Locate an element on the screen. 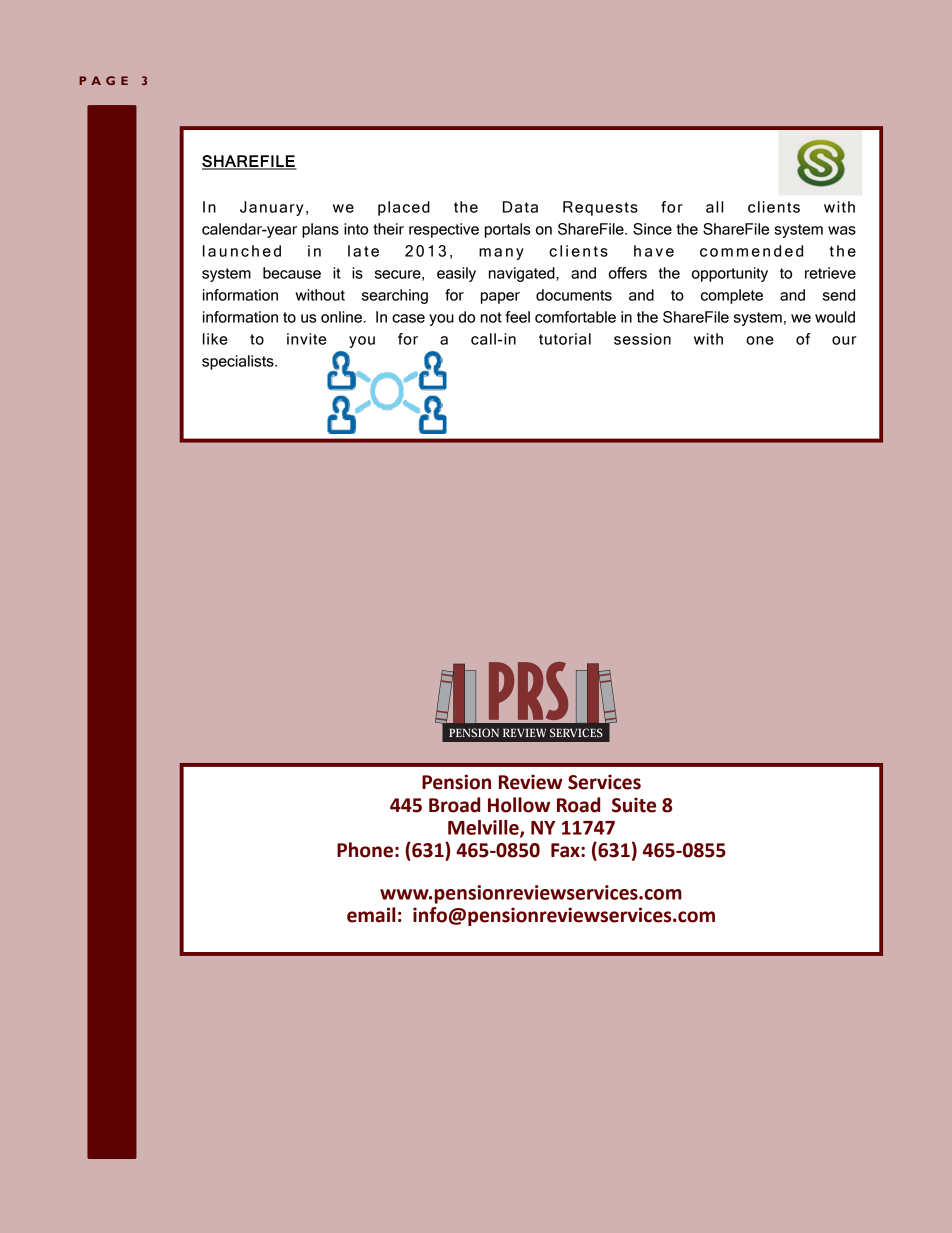  like is located at coordinates (215, 339).
